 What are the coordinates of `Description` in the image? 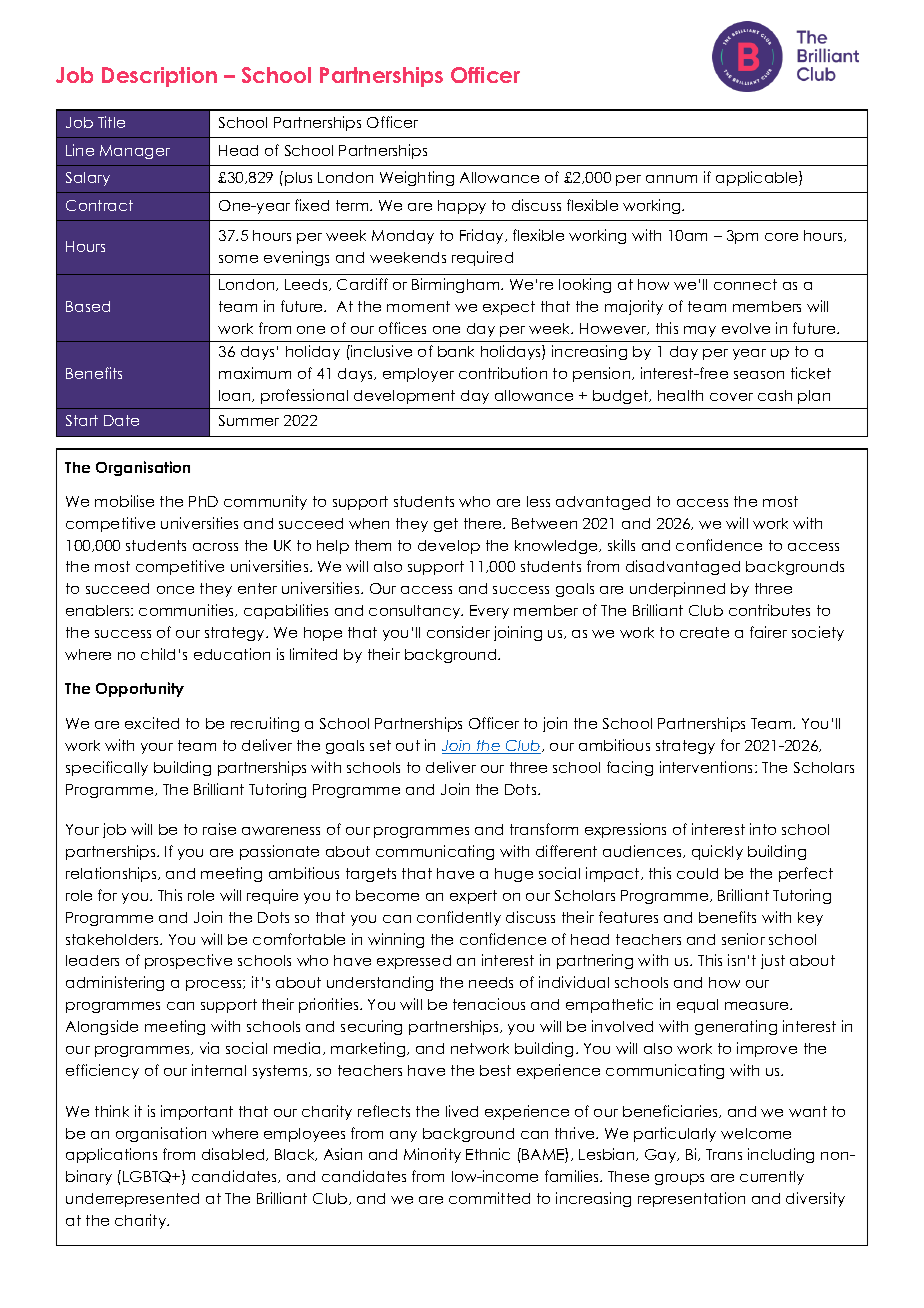 It's located at (159, 77).
